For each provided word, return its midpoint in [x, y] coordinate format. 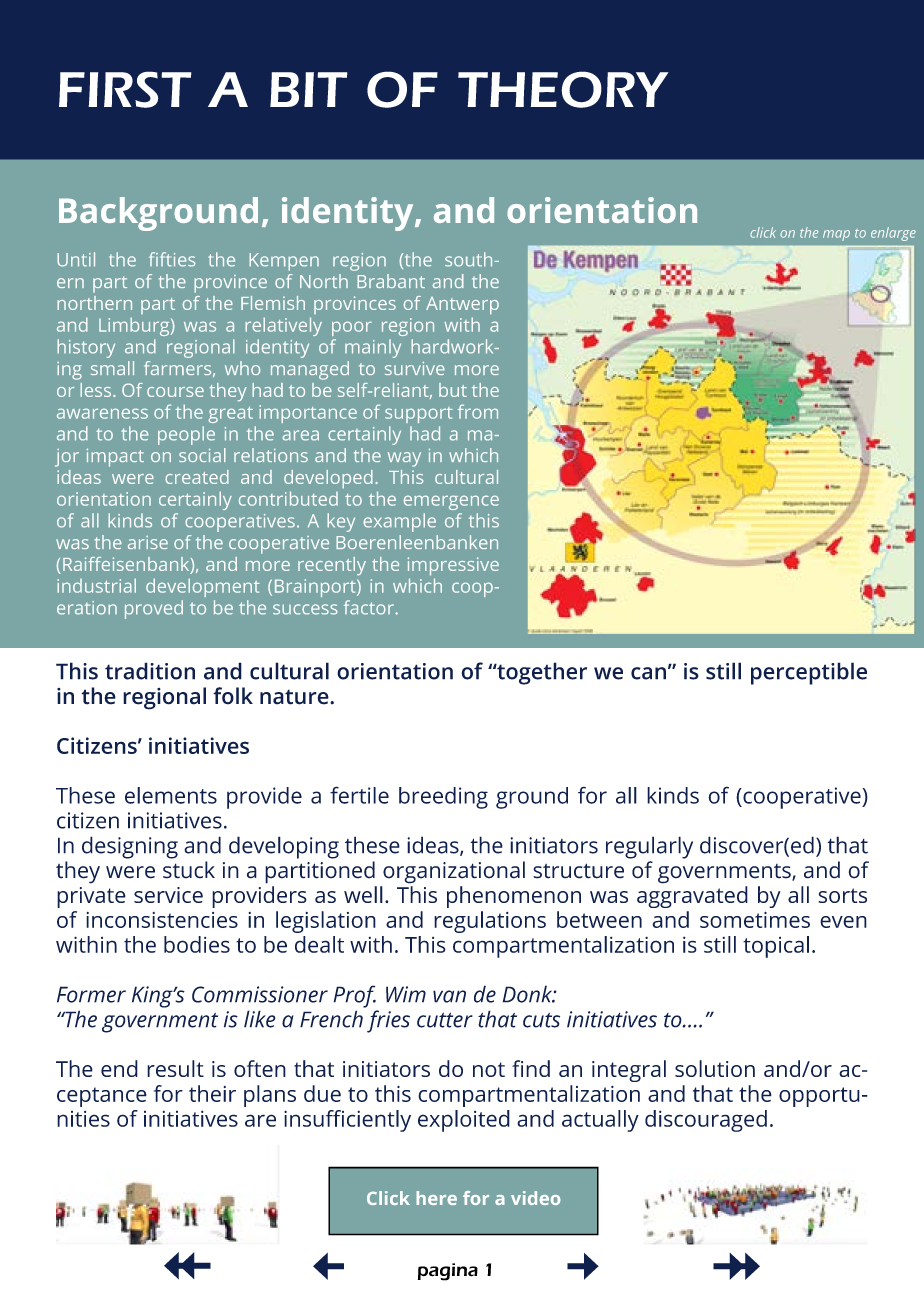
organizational [454, 872]
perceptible [809, 673]
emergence [451, 502]
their [212, 1093]
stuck [189, 870]
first [125, 89]
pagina [448, 1272]
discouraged [706, 1121]
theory [563, 89]
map [836, 235]
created [197, 477]
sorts [842, 895]
